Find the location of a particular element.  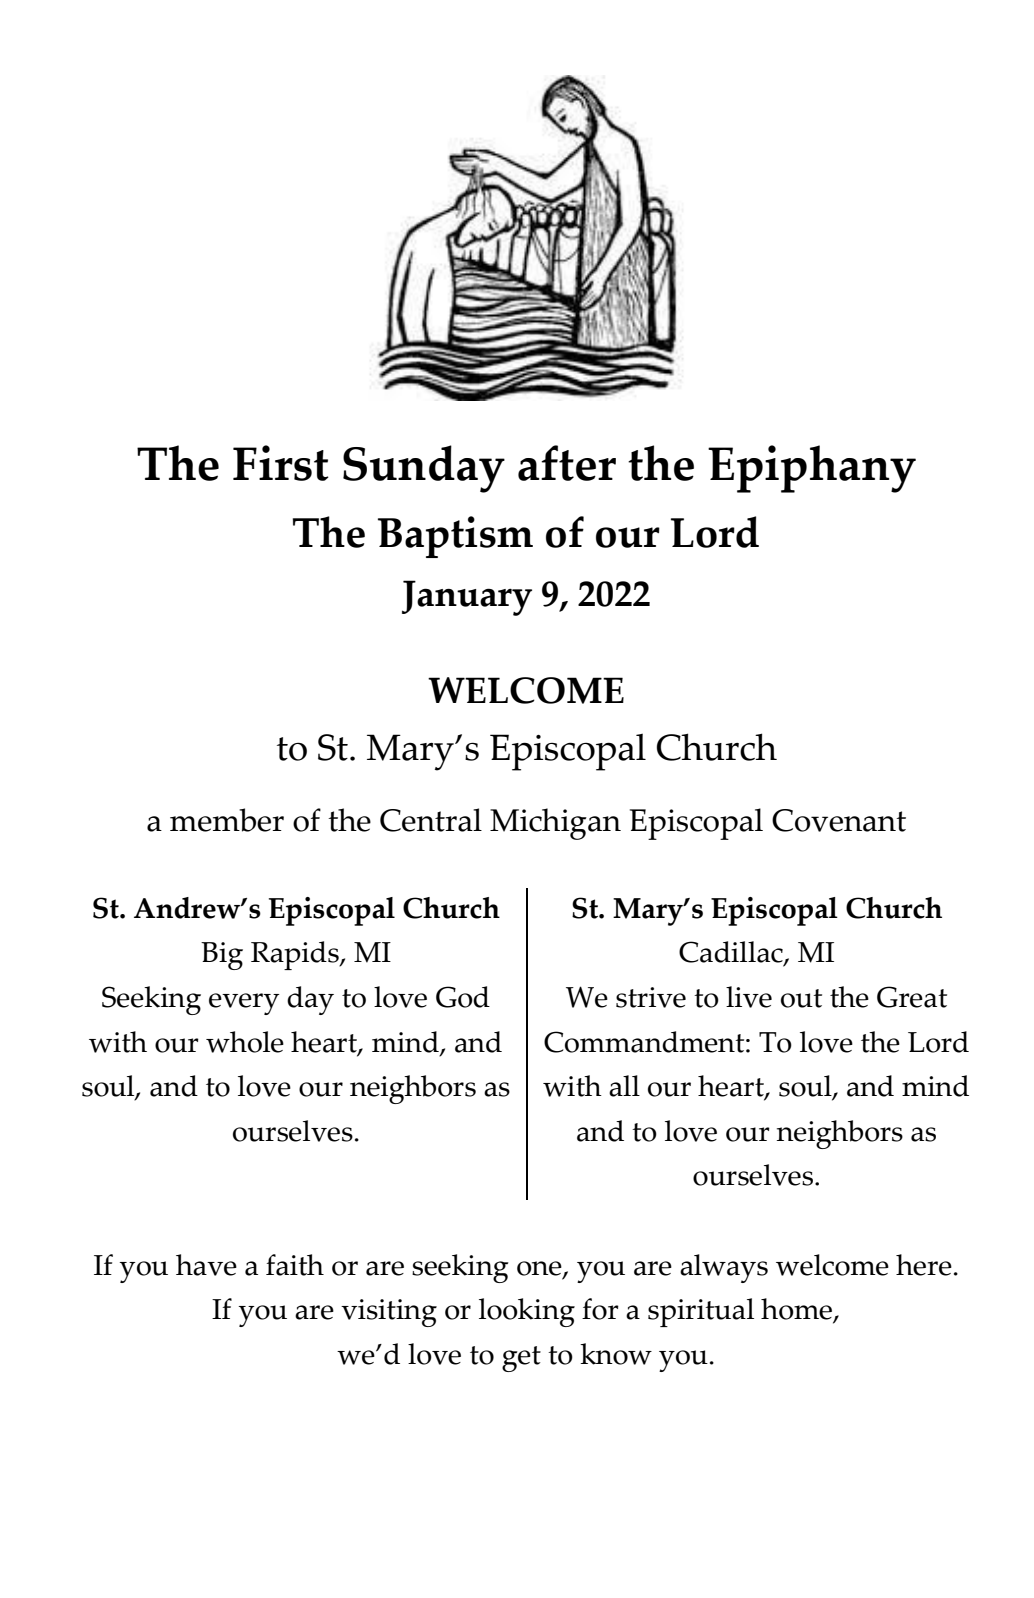

looking is located at coordinates (527, 1312).
